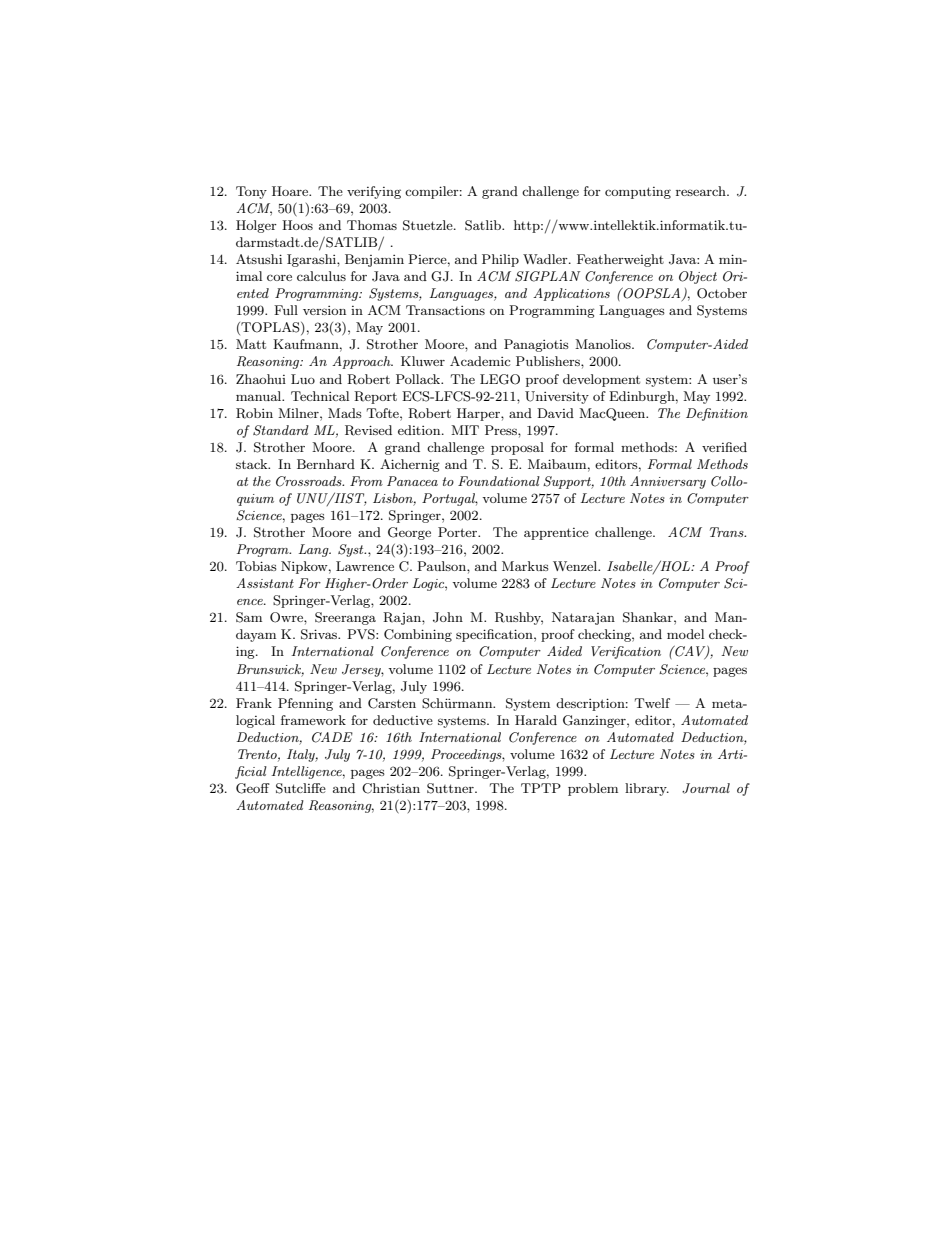  What do you see at coordinates (303, 379) in the image?
I see `Luo` at bounding box center [303, 379].
